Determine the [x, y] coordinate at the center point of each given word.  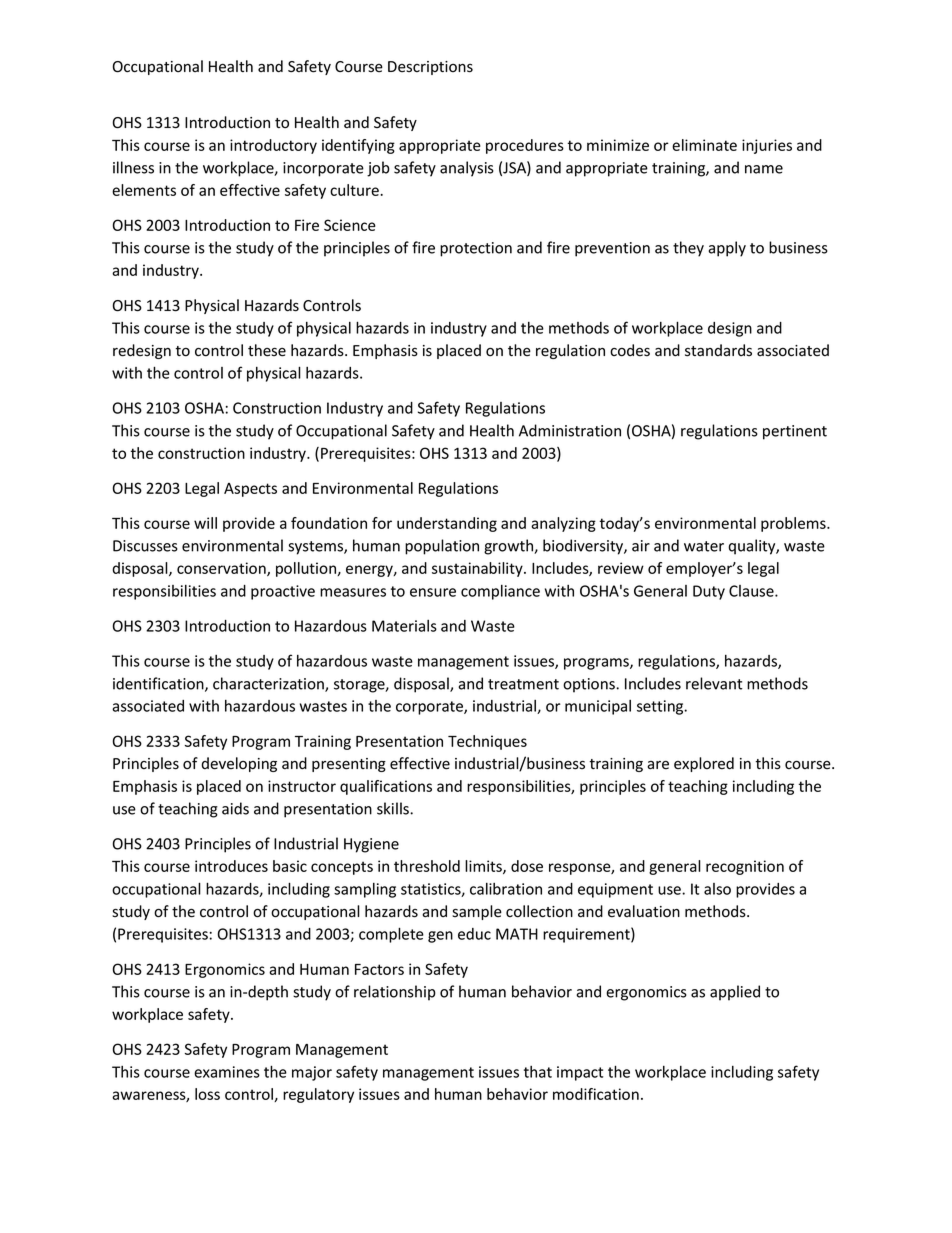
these [267, 350]
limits [484, 867]
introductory [273, 146]
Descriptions [430, 68]
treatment [523, 684]
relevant [714, 683]
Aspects [250, 490]
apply [727, 249]
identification [159, 684]
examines [227, 1072]
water [704, 546]
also [717, 889]
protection [476, 249]
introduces [231, 866]
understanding [447, 524]
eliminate [704, 145]
